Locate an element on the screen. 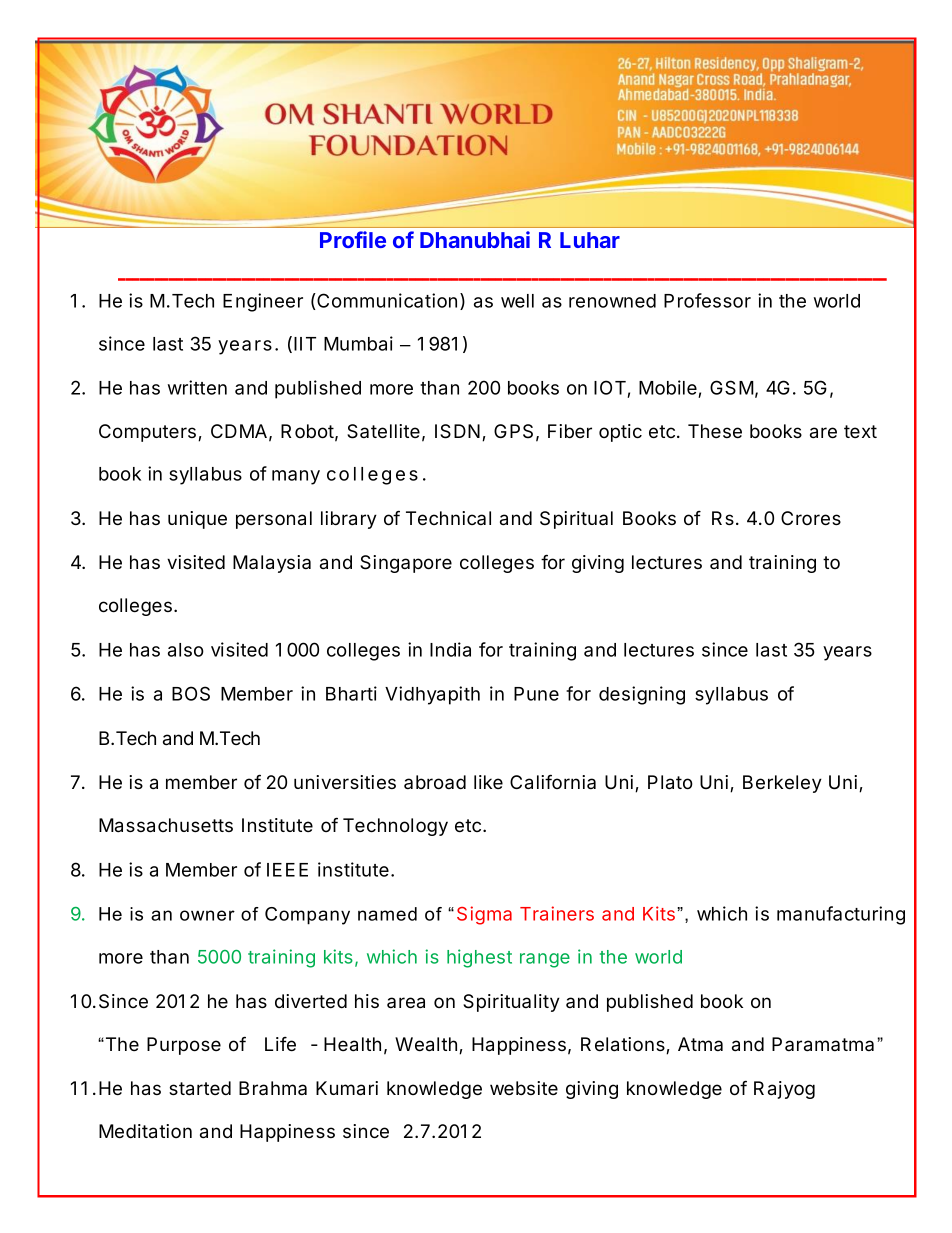 This screenshot has height=1233, width=952. designing is located at coordinates (642, 695).
